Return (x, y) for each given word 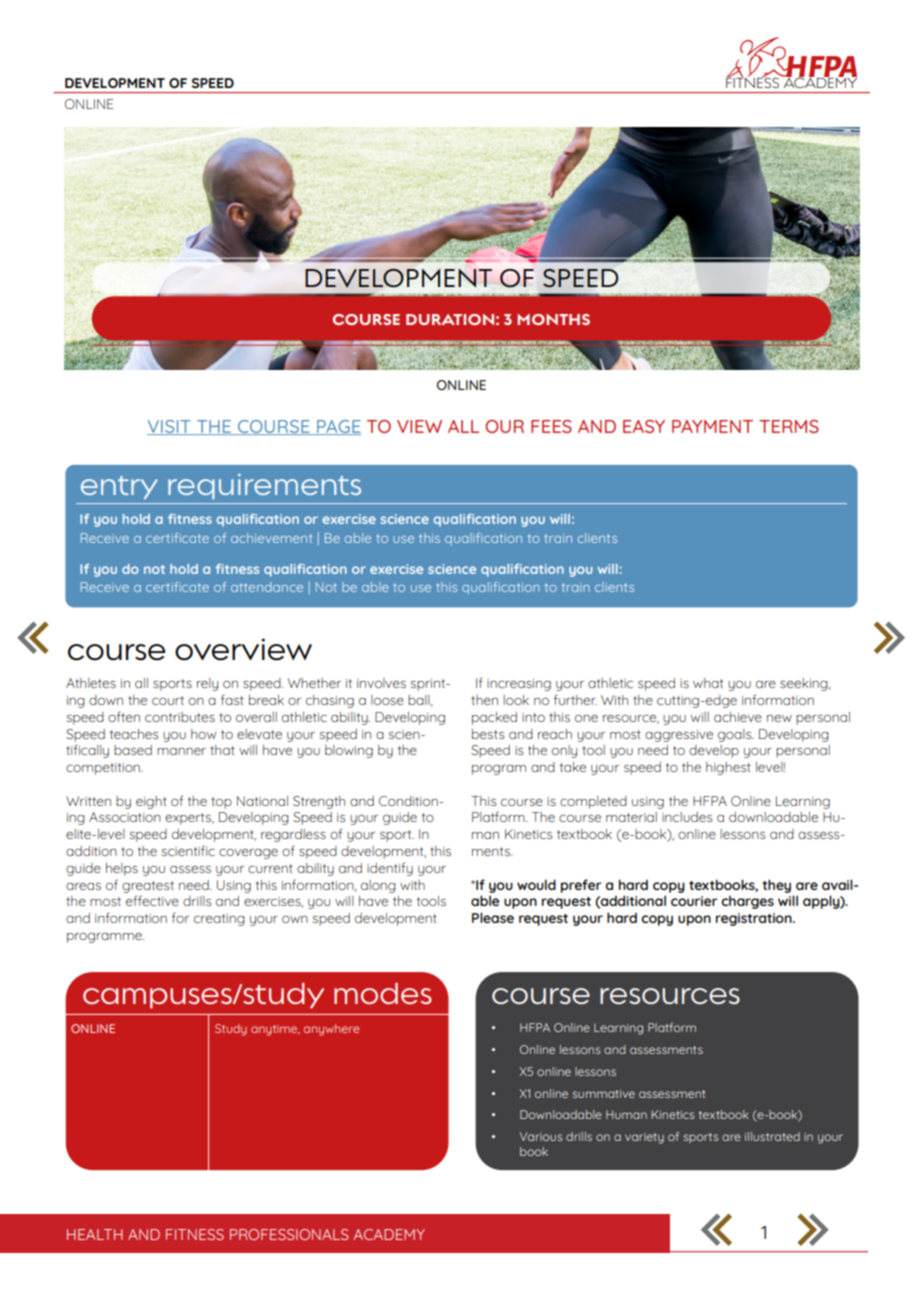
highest (728, 768)
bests (488, 734)
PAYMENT (712, 426)
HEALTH (95, 1234)
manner (181, 751)
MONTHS (553, 319)
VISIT (170, 427)
